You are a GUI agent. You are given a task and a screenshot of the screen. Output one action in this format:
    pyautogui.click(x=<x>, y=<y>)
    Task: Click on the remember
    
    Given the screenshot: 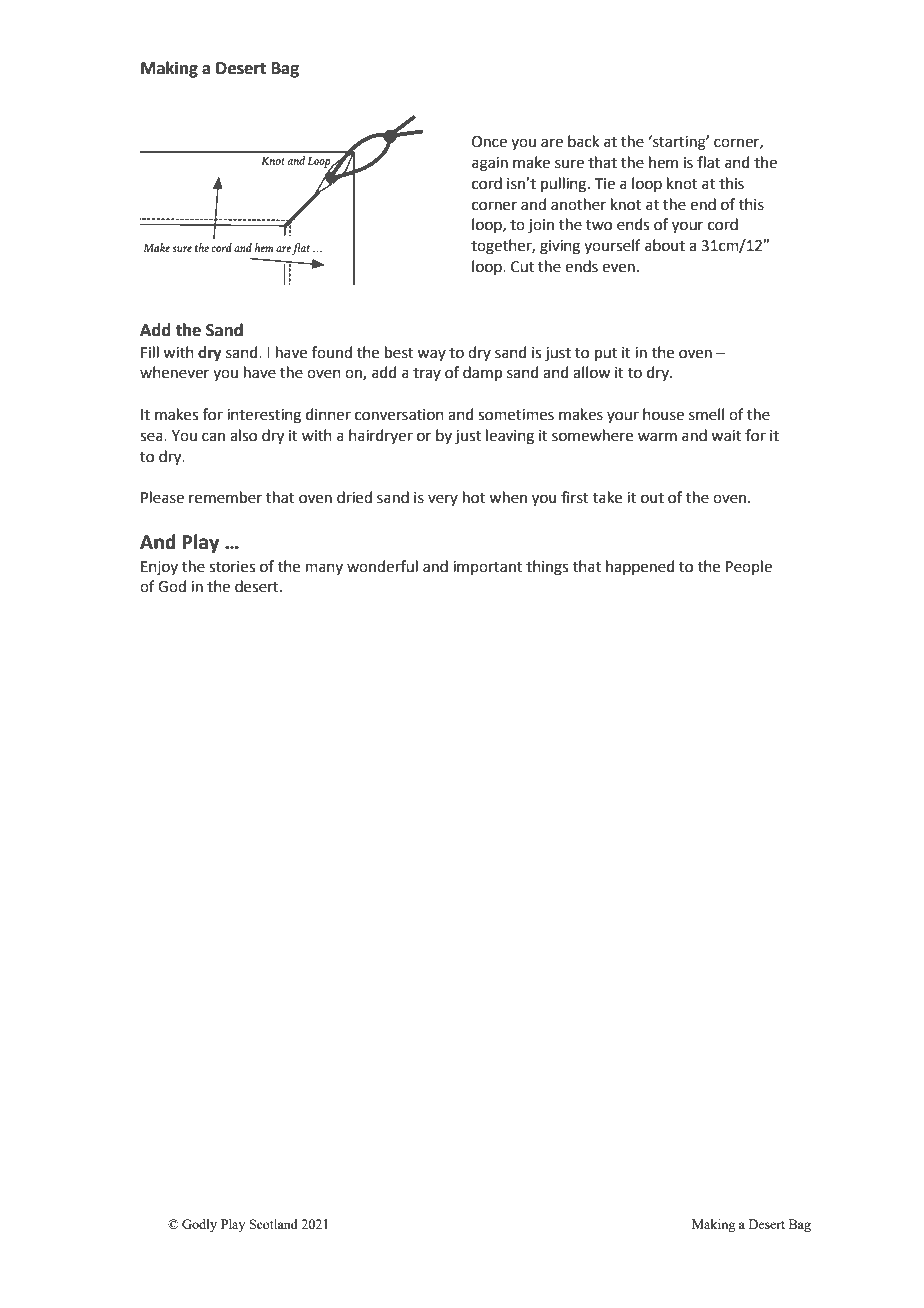 What is the action you would take?
    pyautogui.click(x=225, y=497)
